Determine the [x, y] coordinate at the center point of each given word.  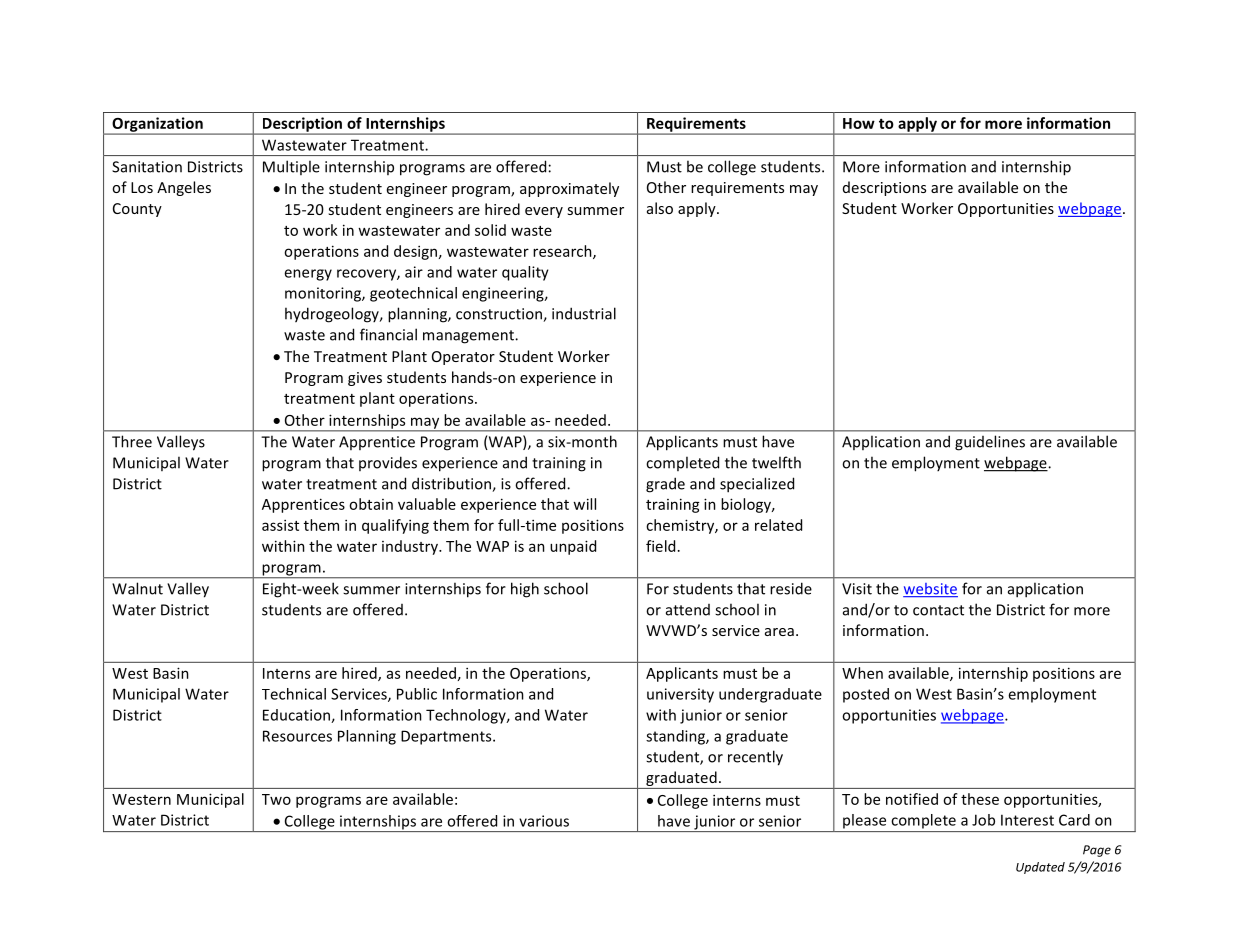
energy [308, 275]
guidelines [990, 443]
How [859, 123]
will [584, 504]
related [778, 525]
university [680, 695]
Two [276, 799]
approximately [569, 189]
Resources [297, 736]
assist [280, 525]
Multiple [291, 167]
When [862, 673]
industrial [584, 313]
